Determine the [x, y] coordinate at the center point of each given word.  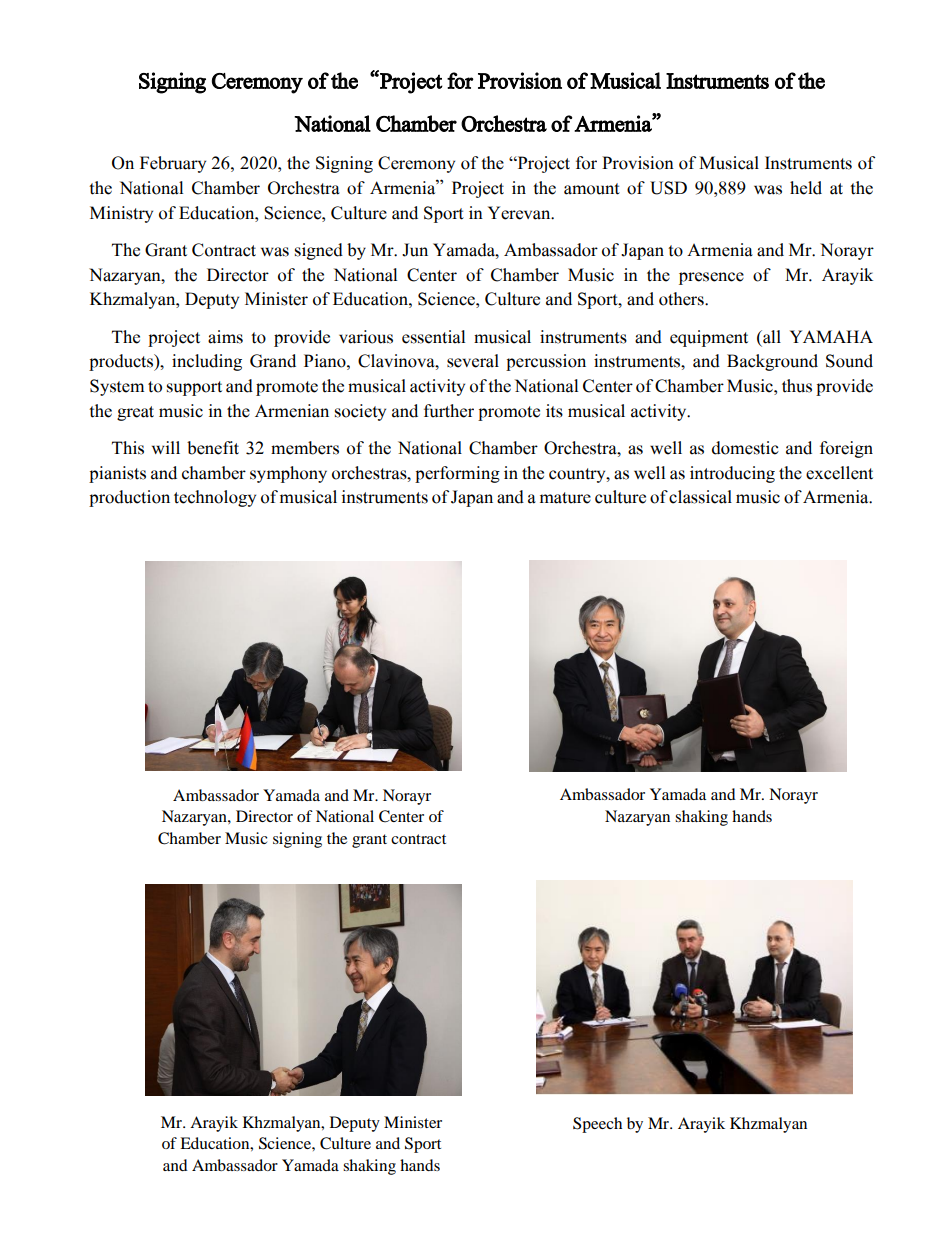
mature [565, 498]
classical [700, 497]
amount [592, 189]
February [173, 164]
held [806, 188]
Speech [597, 1125]
